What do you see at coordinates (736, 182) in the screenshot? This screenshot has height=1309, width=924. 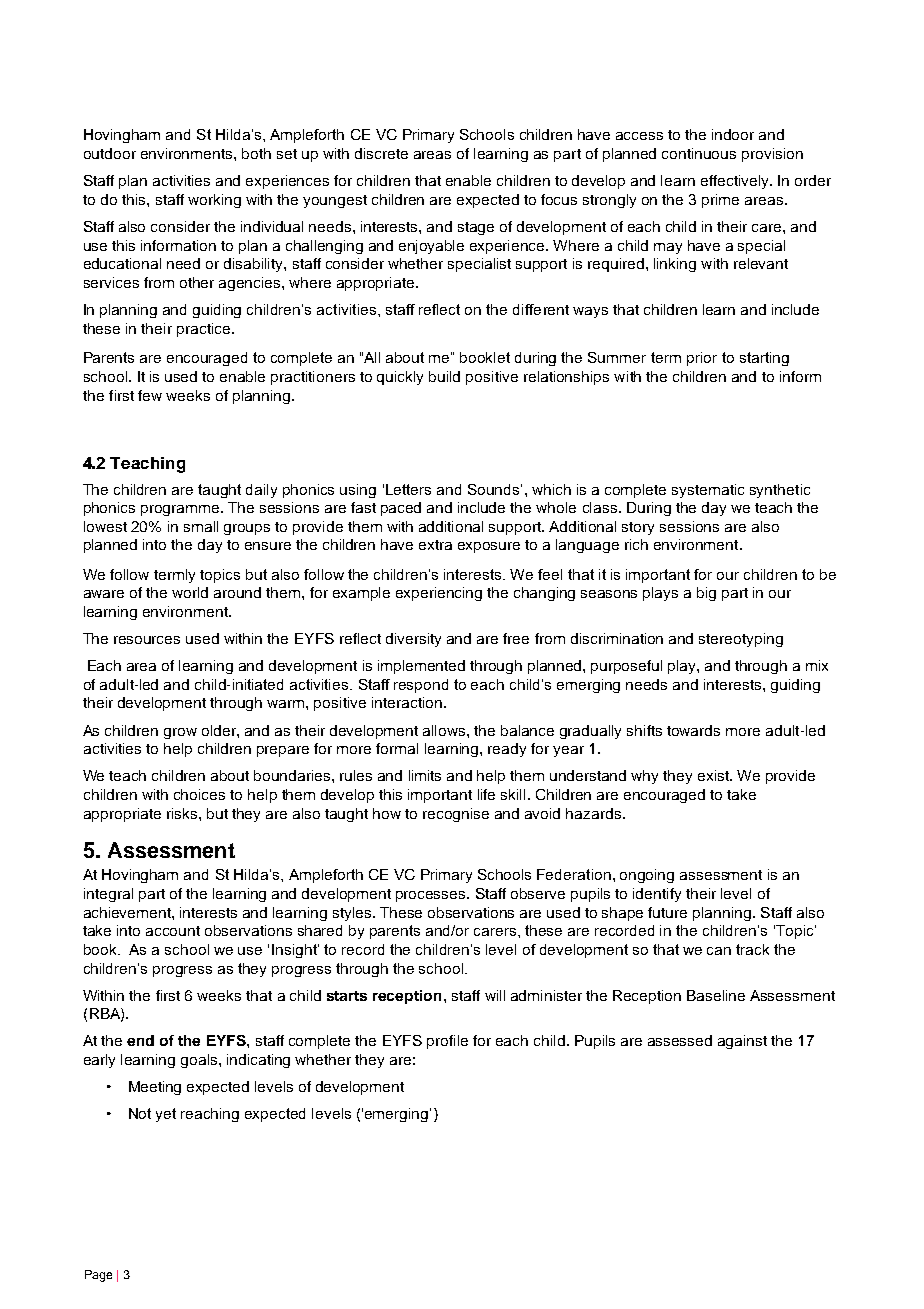 I see `effectively` at bounding box center [736, 182].
